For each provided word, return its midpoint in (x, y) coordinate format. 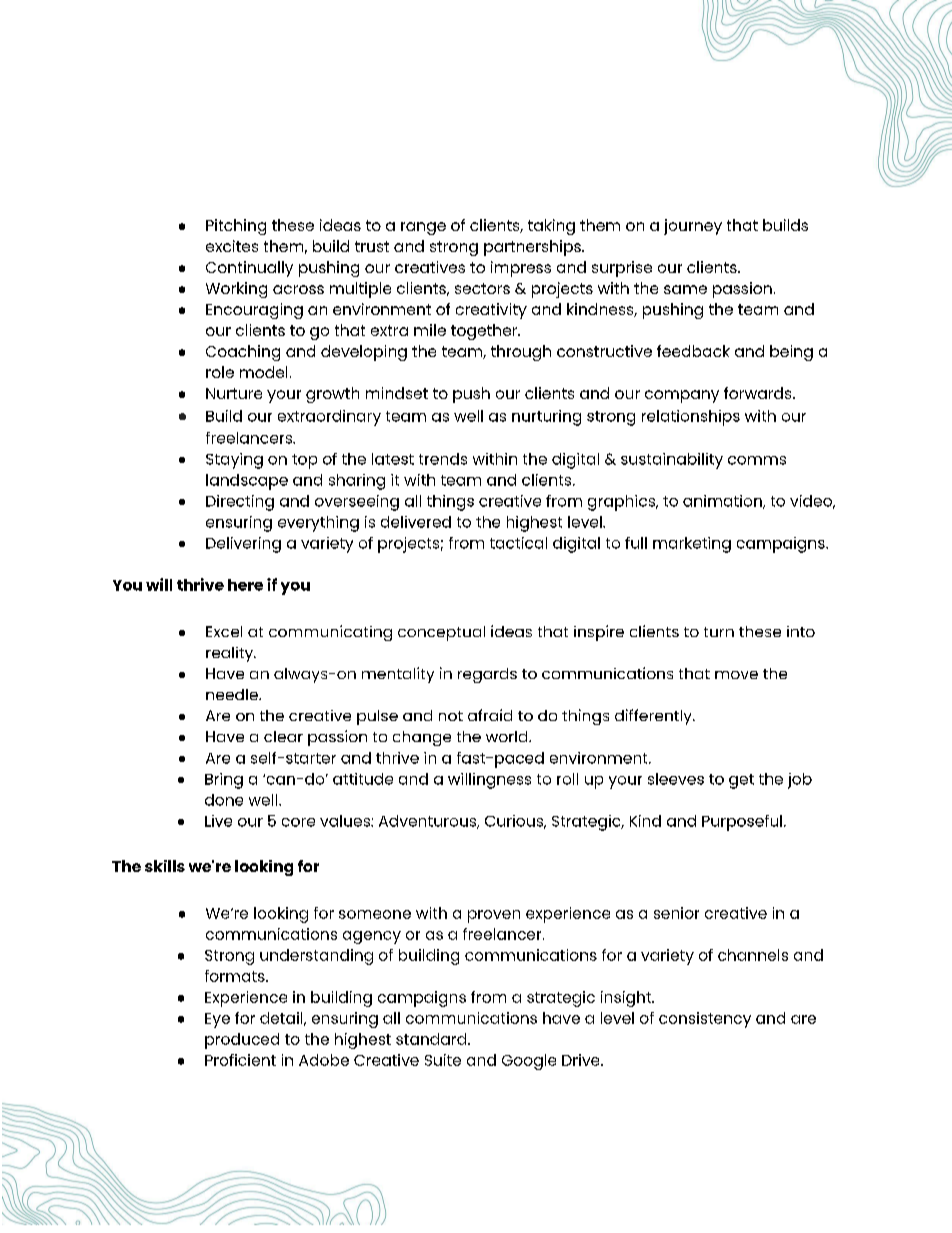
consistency (705, 1020)
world (508, 736)
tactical (518, 543)
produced (242, 1041)
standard (431, 1039)
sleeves (676, 779)
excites (232, 246)
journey (693, 227)
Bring (224, 781)
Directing (240, 503)
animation (723, 502)
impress (521, 269)
